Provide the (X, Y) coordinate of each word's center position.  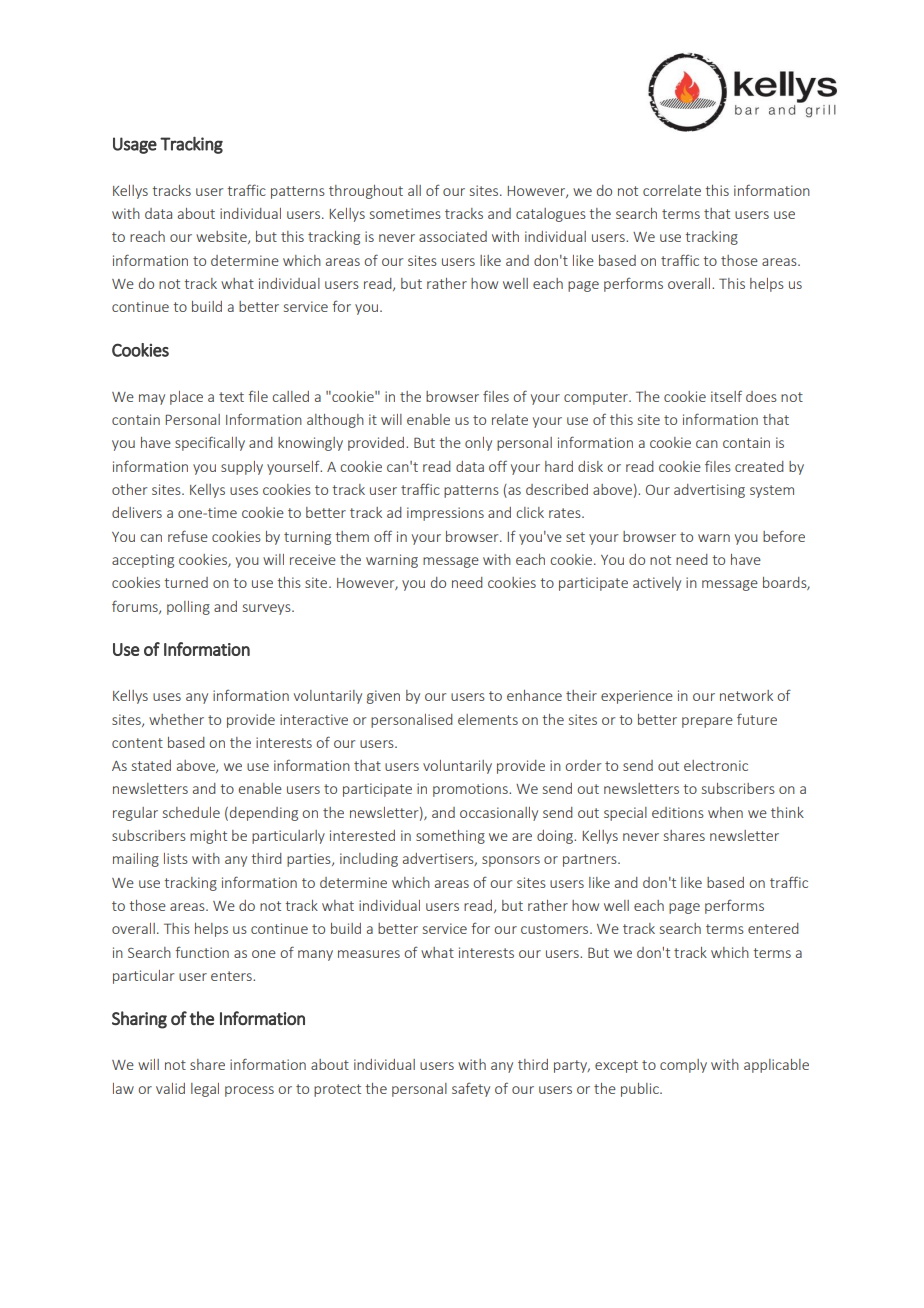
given (383, 697)
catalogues (551, 215)
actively (657, 584)
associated (453, 236)
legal (205, 1090)
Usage (135, 145)
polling (188, 608)
